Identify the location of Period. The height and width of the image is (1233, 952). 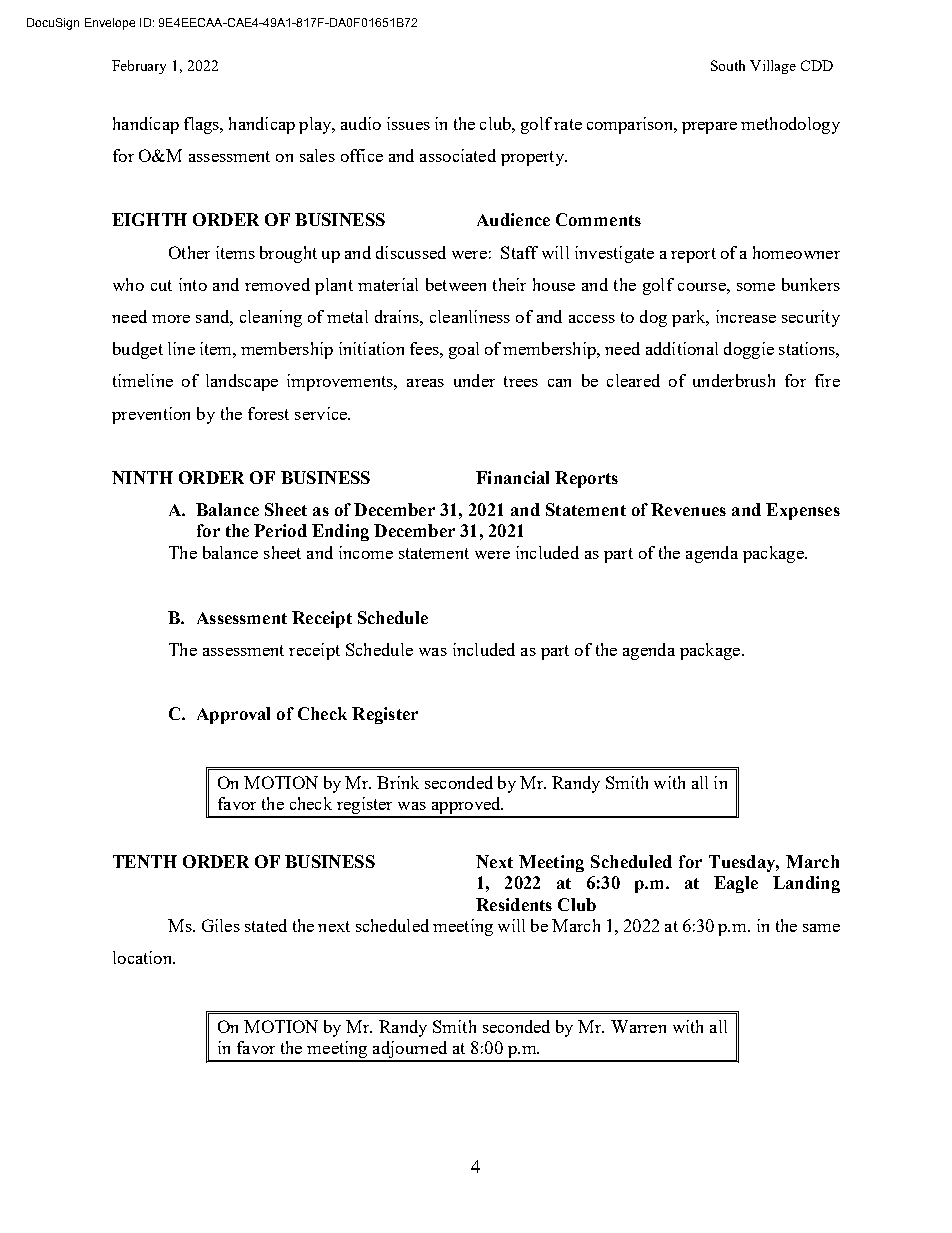
(280, 530).
